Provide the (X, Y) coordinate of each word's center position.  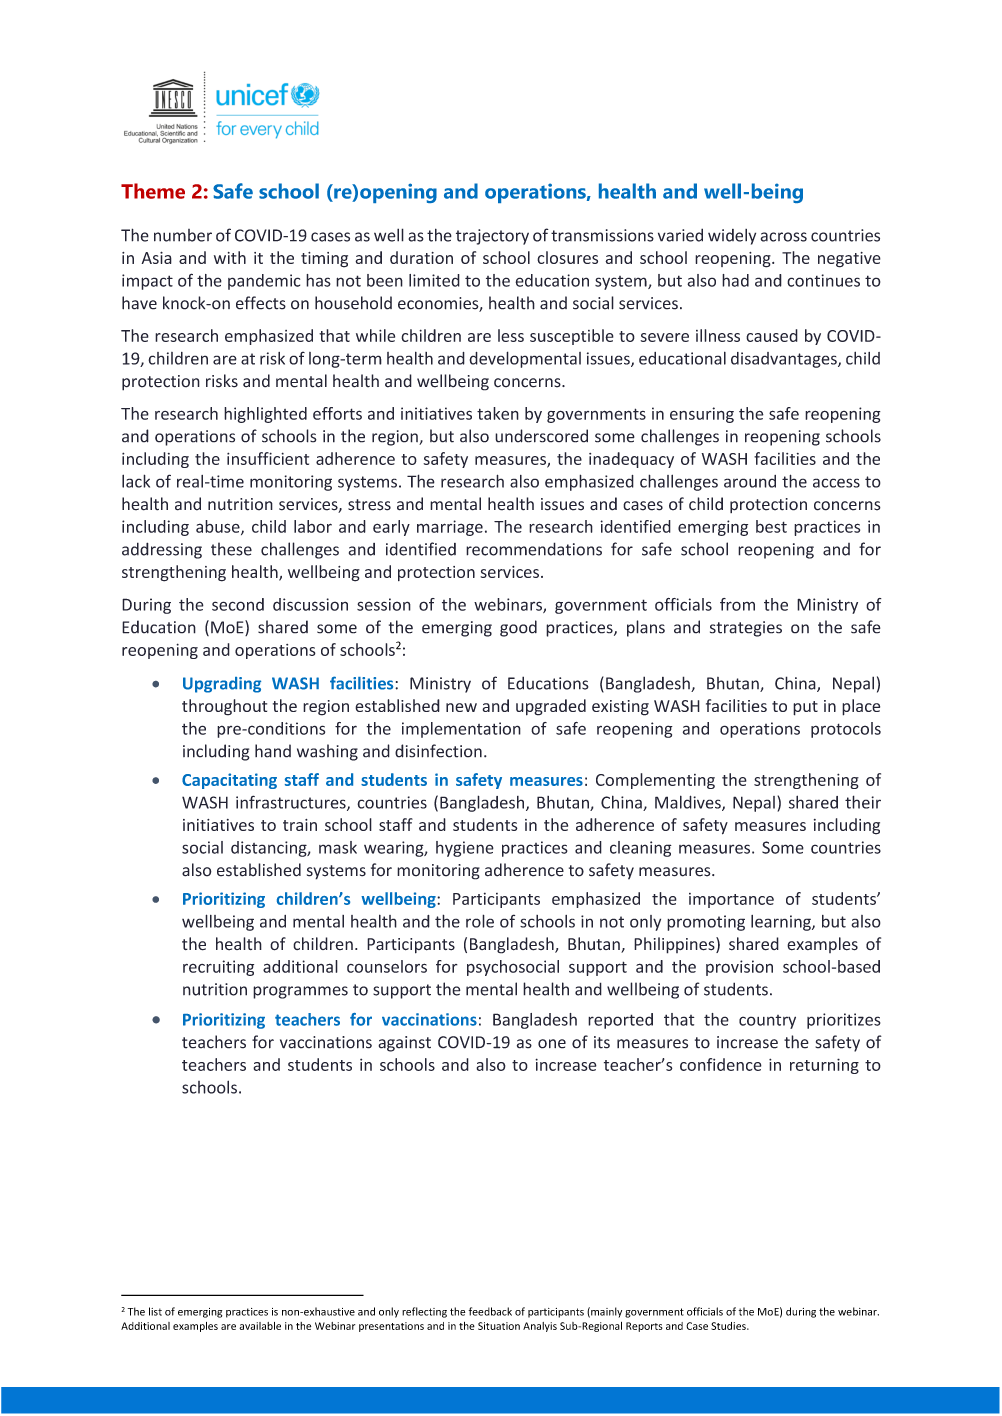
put (805, 708)
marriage (450, 528)
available (260, 1326)
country (767, 1022)
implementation (461, 730)
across (784, 237)
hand (273, 751)
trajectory (492, 237)
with (230, 257)
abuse (219, 527)
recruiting (218, 968)
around (750, 481)
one (552, 1044)
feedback (490, 1311)
